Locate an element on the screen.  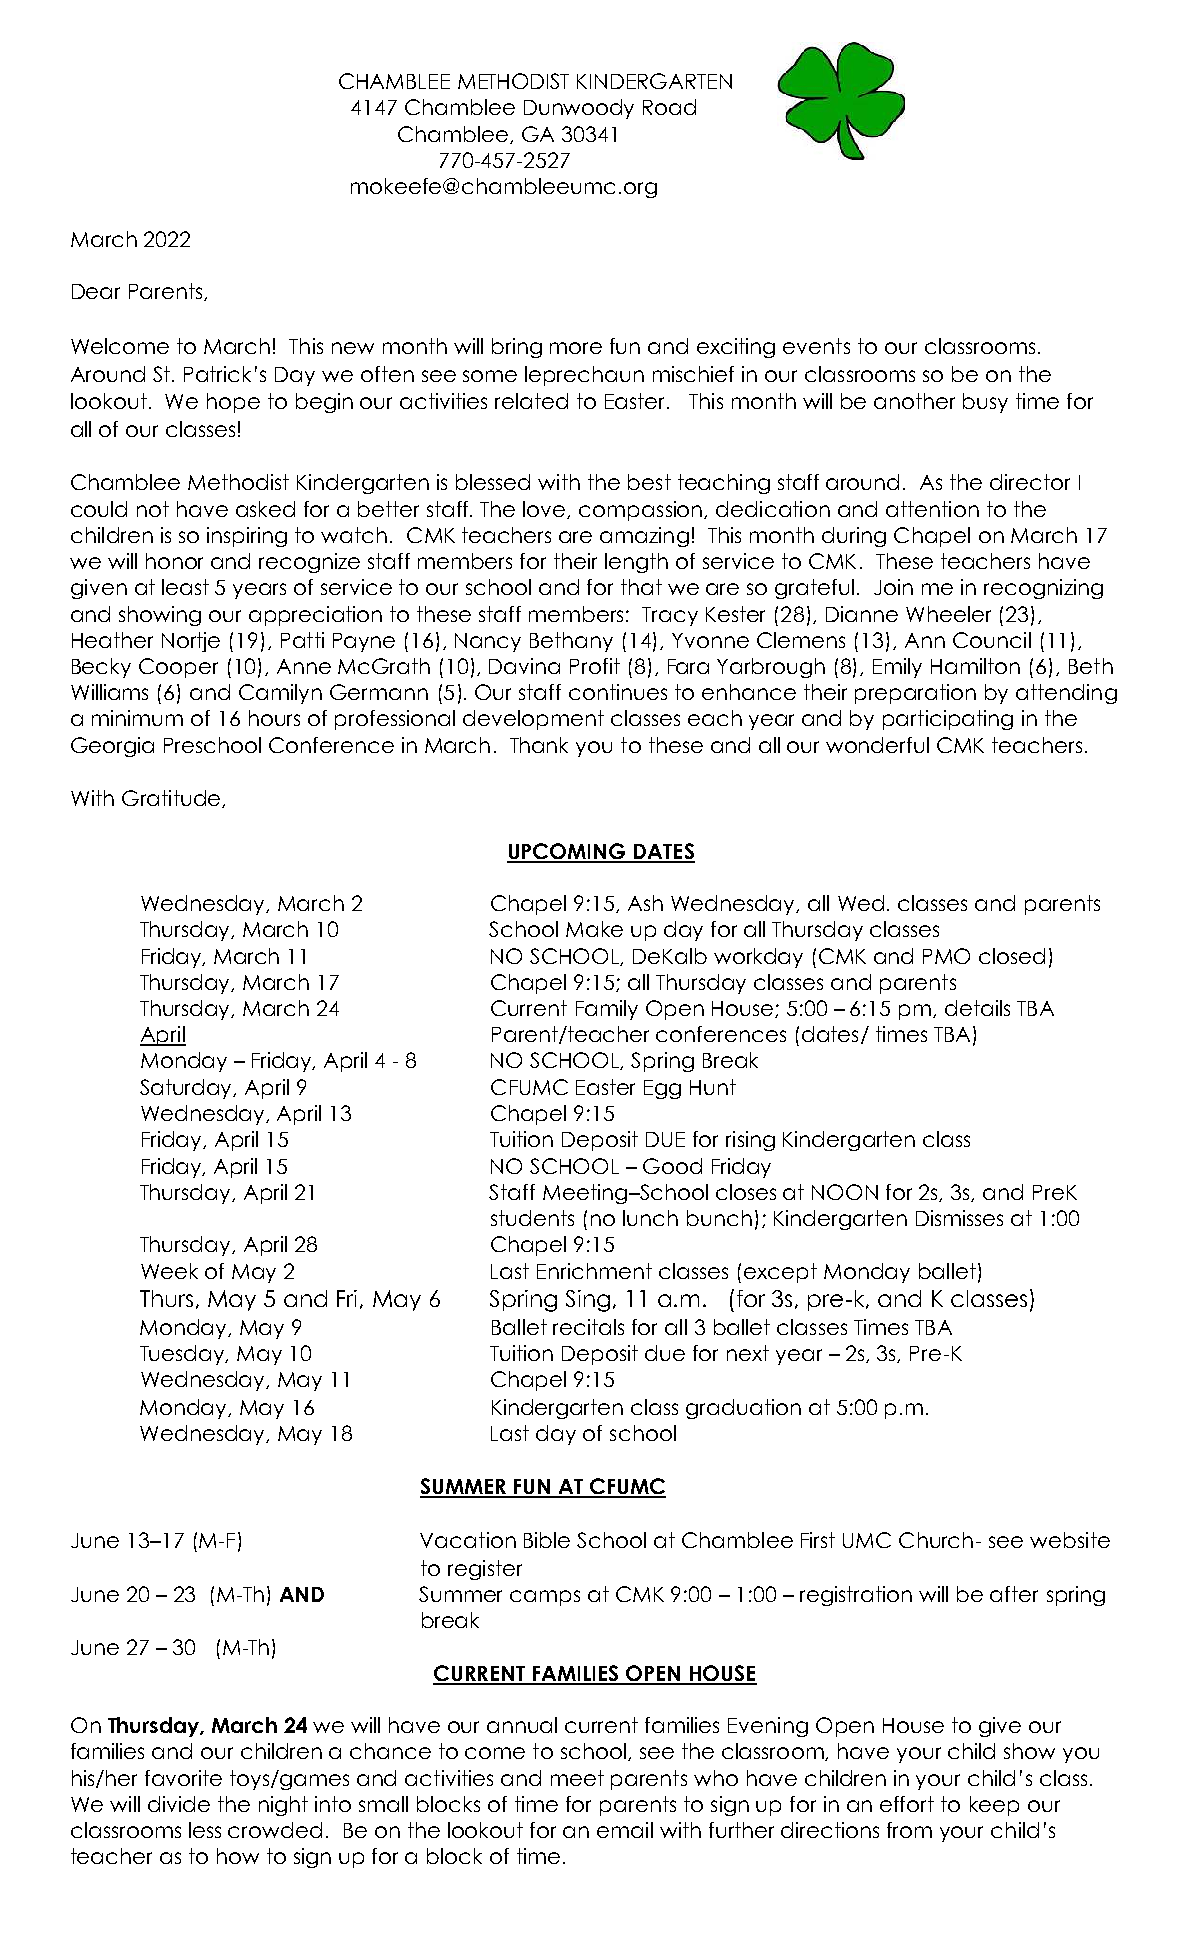
continues is located at coordinates (618, 692).
